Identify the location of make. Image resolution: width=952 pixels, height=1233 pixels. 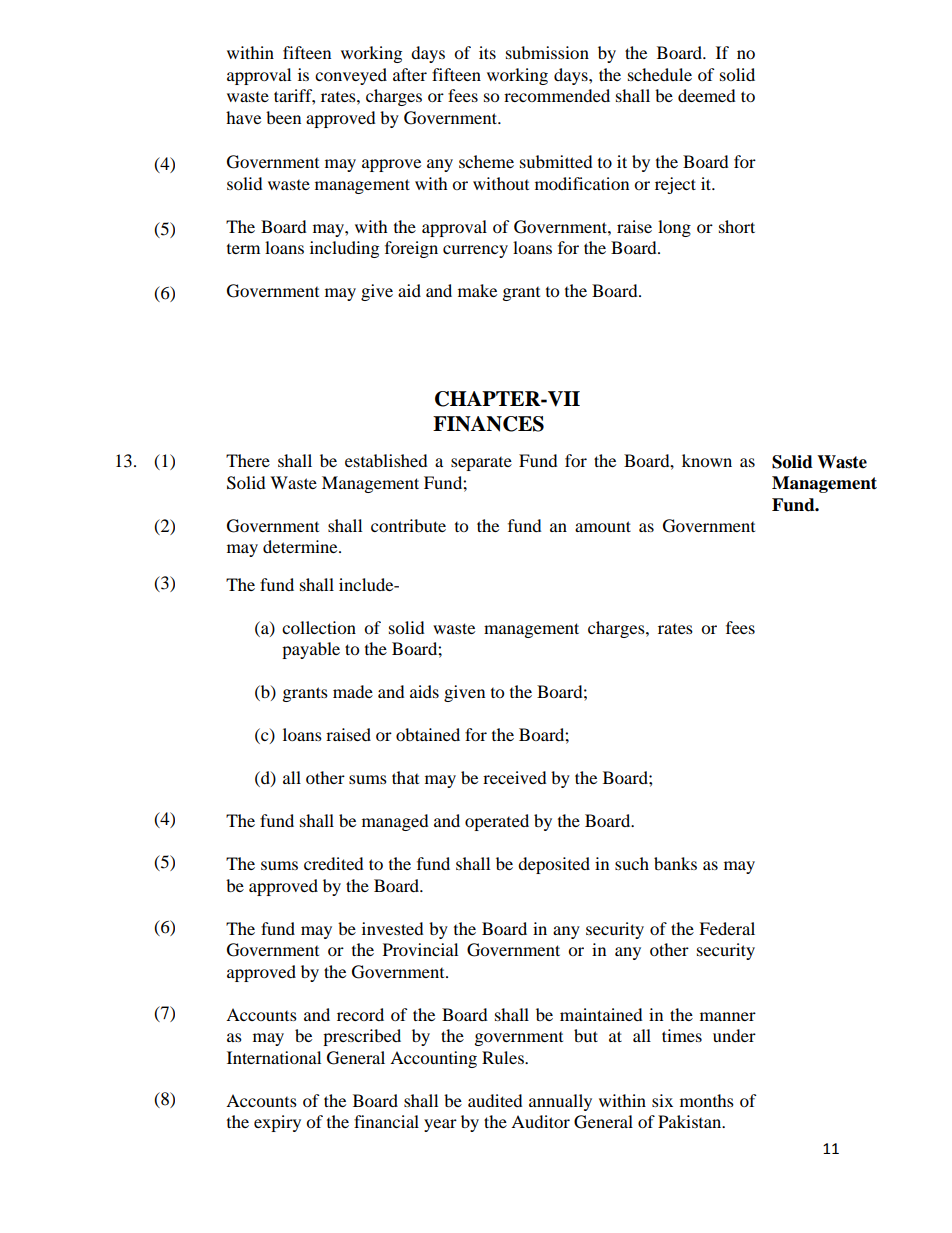
(477, 290).
